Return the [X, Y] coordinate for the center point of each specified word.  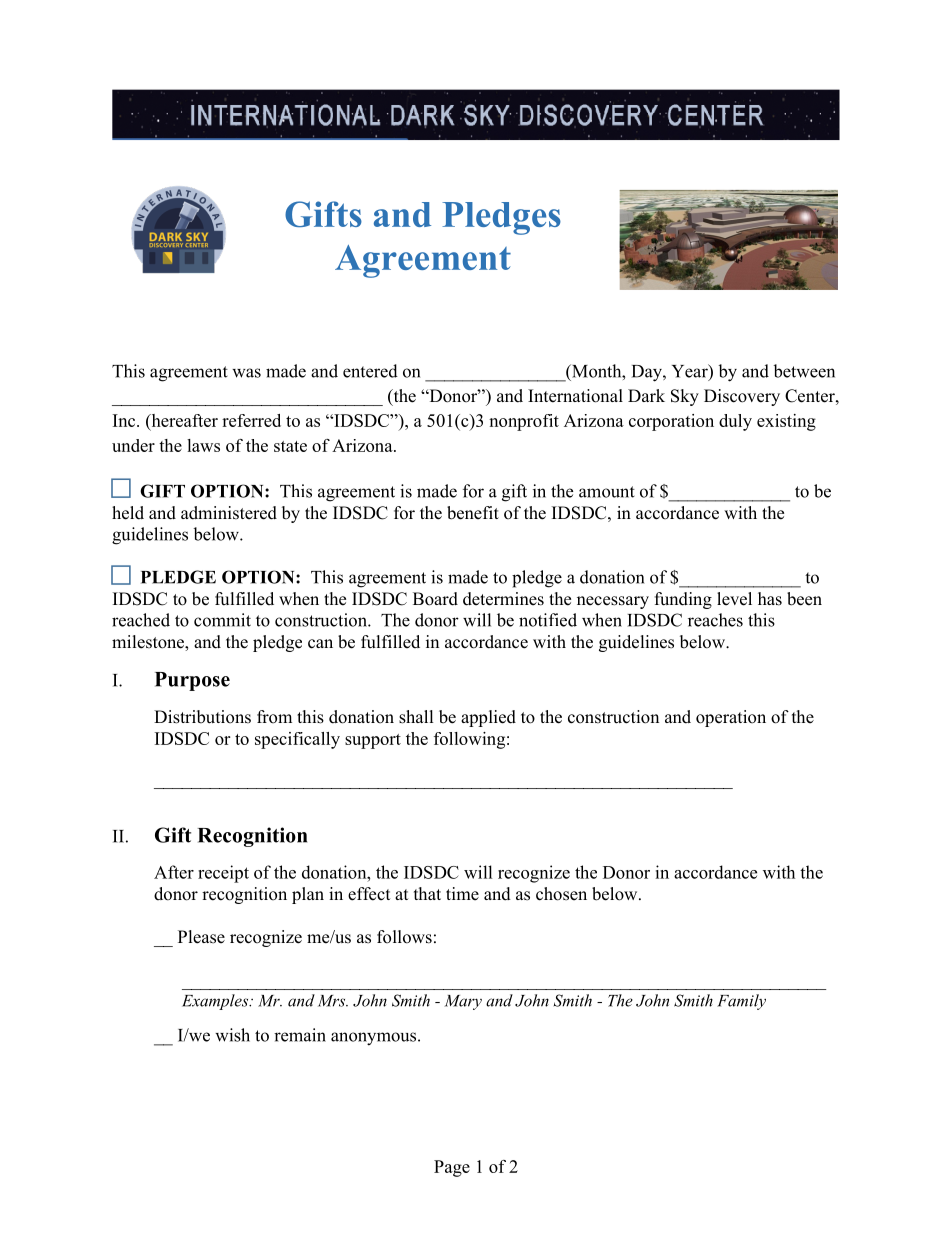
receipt [223, 874]
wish [232, 1035]
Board [435, 599]
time [462, 894]
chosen [561, 894]
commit [222, 620]
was [246, 373]
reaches [715, 620]
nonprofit [524, 422]
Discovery [742, 397]
